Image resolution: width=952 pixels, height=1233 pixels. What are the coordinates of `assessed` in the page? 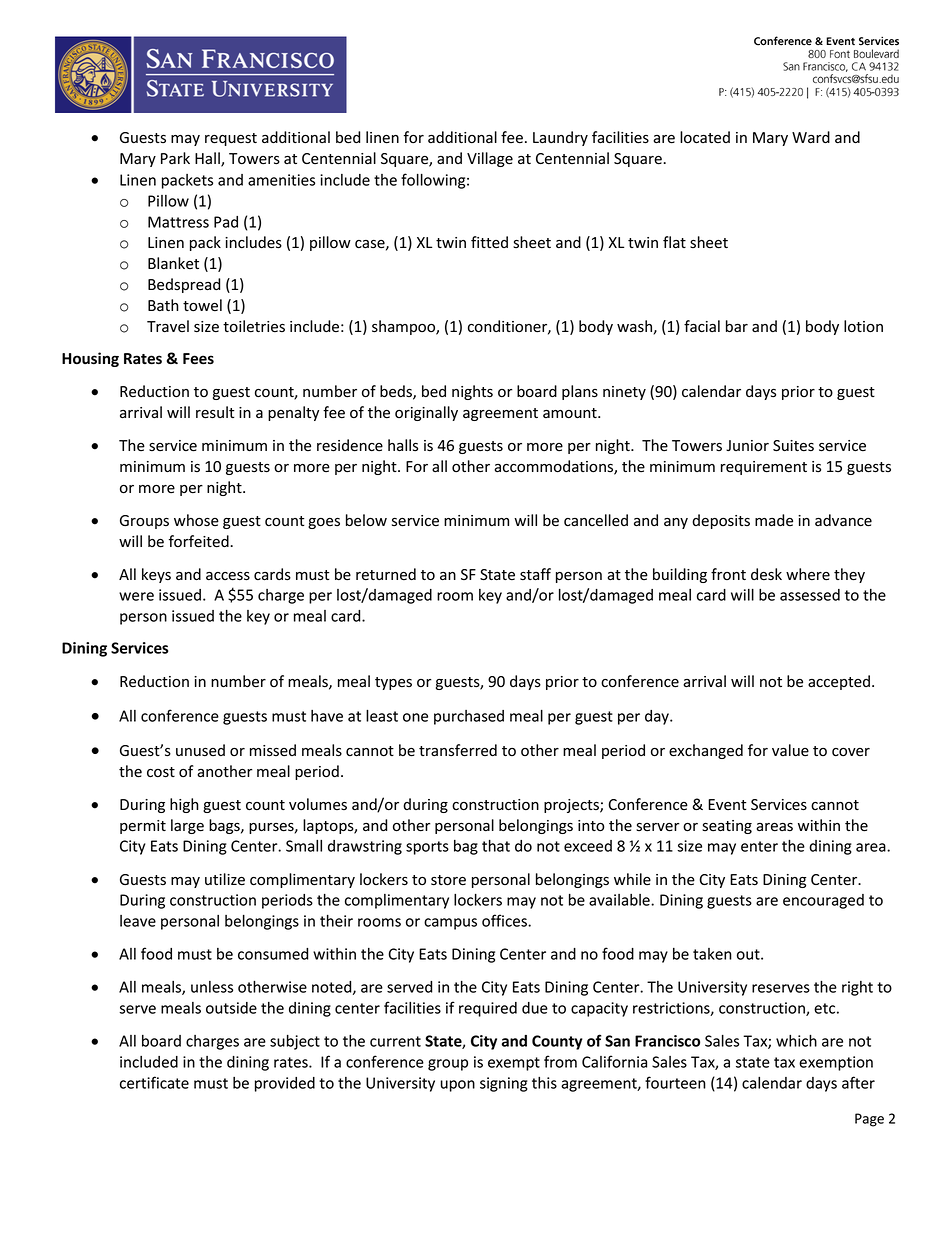 It's located at (810, 595).
